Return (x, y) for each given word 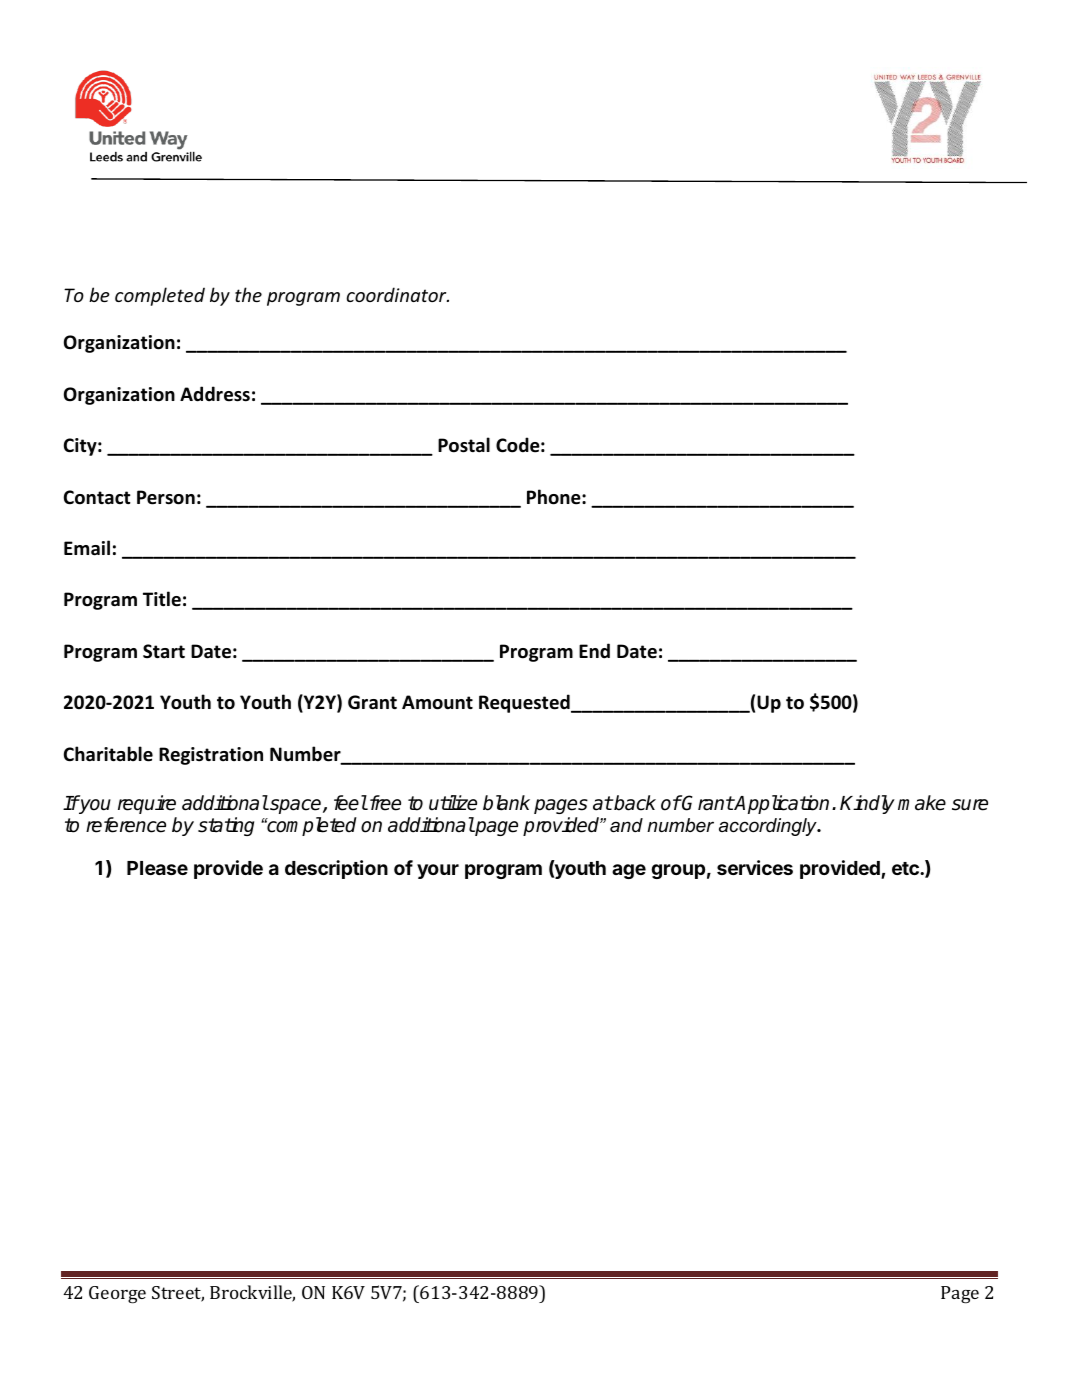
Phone (555, 497)
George (117, 1295)
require (147, 804)
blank (506, 803)
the (248, 294)
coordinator (398, 294)
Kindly (867, 804)
